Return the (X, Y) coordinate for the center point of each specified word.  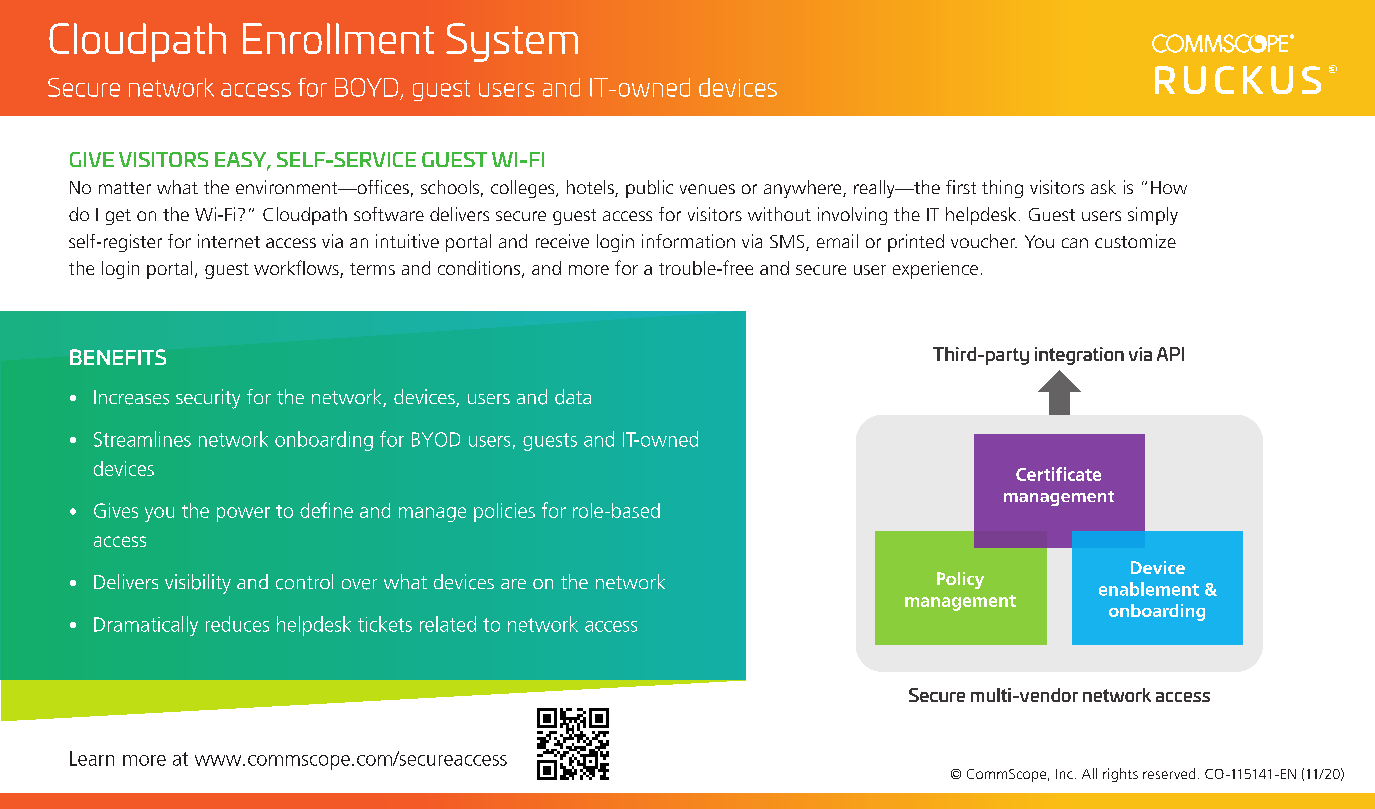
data (573, 397)
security (208, 399)
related (448, 624)
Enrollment (338, 38)
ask (1103, 187)
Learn (92, 758)
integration (1079, 356)
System (512, 42)
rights (1120, 775)
